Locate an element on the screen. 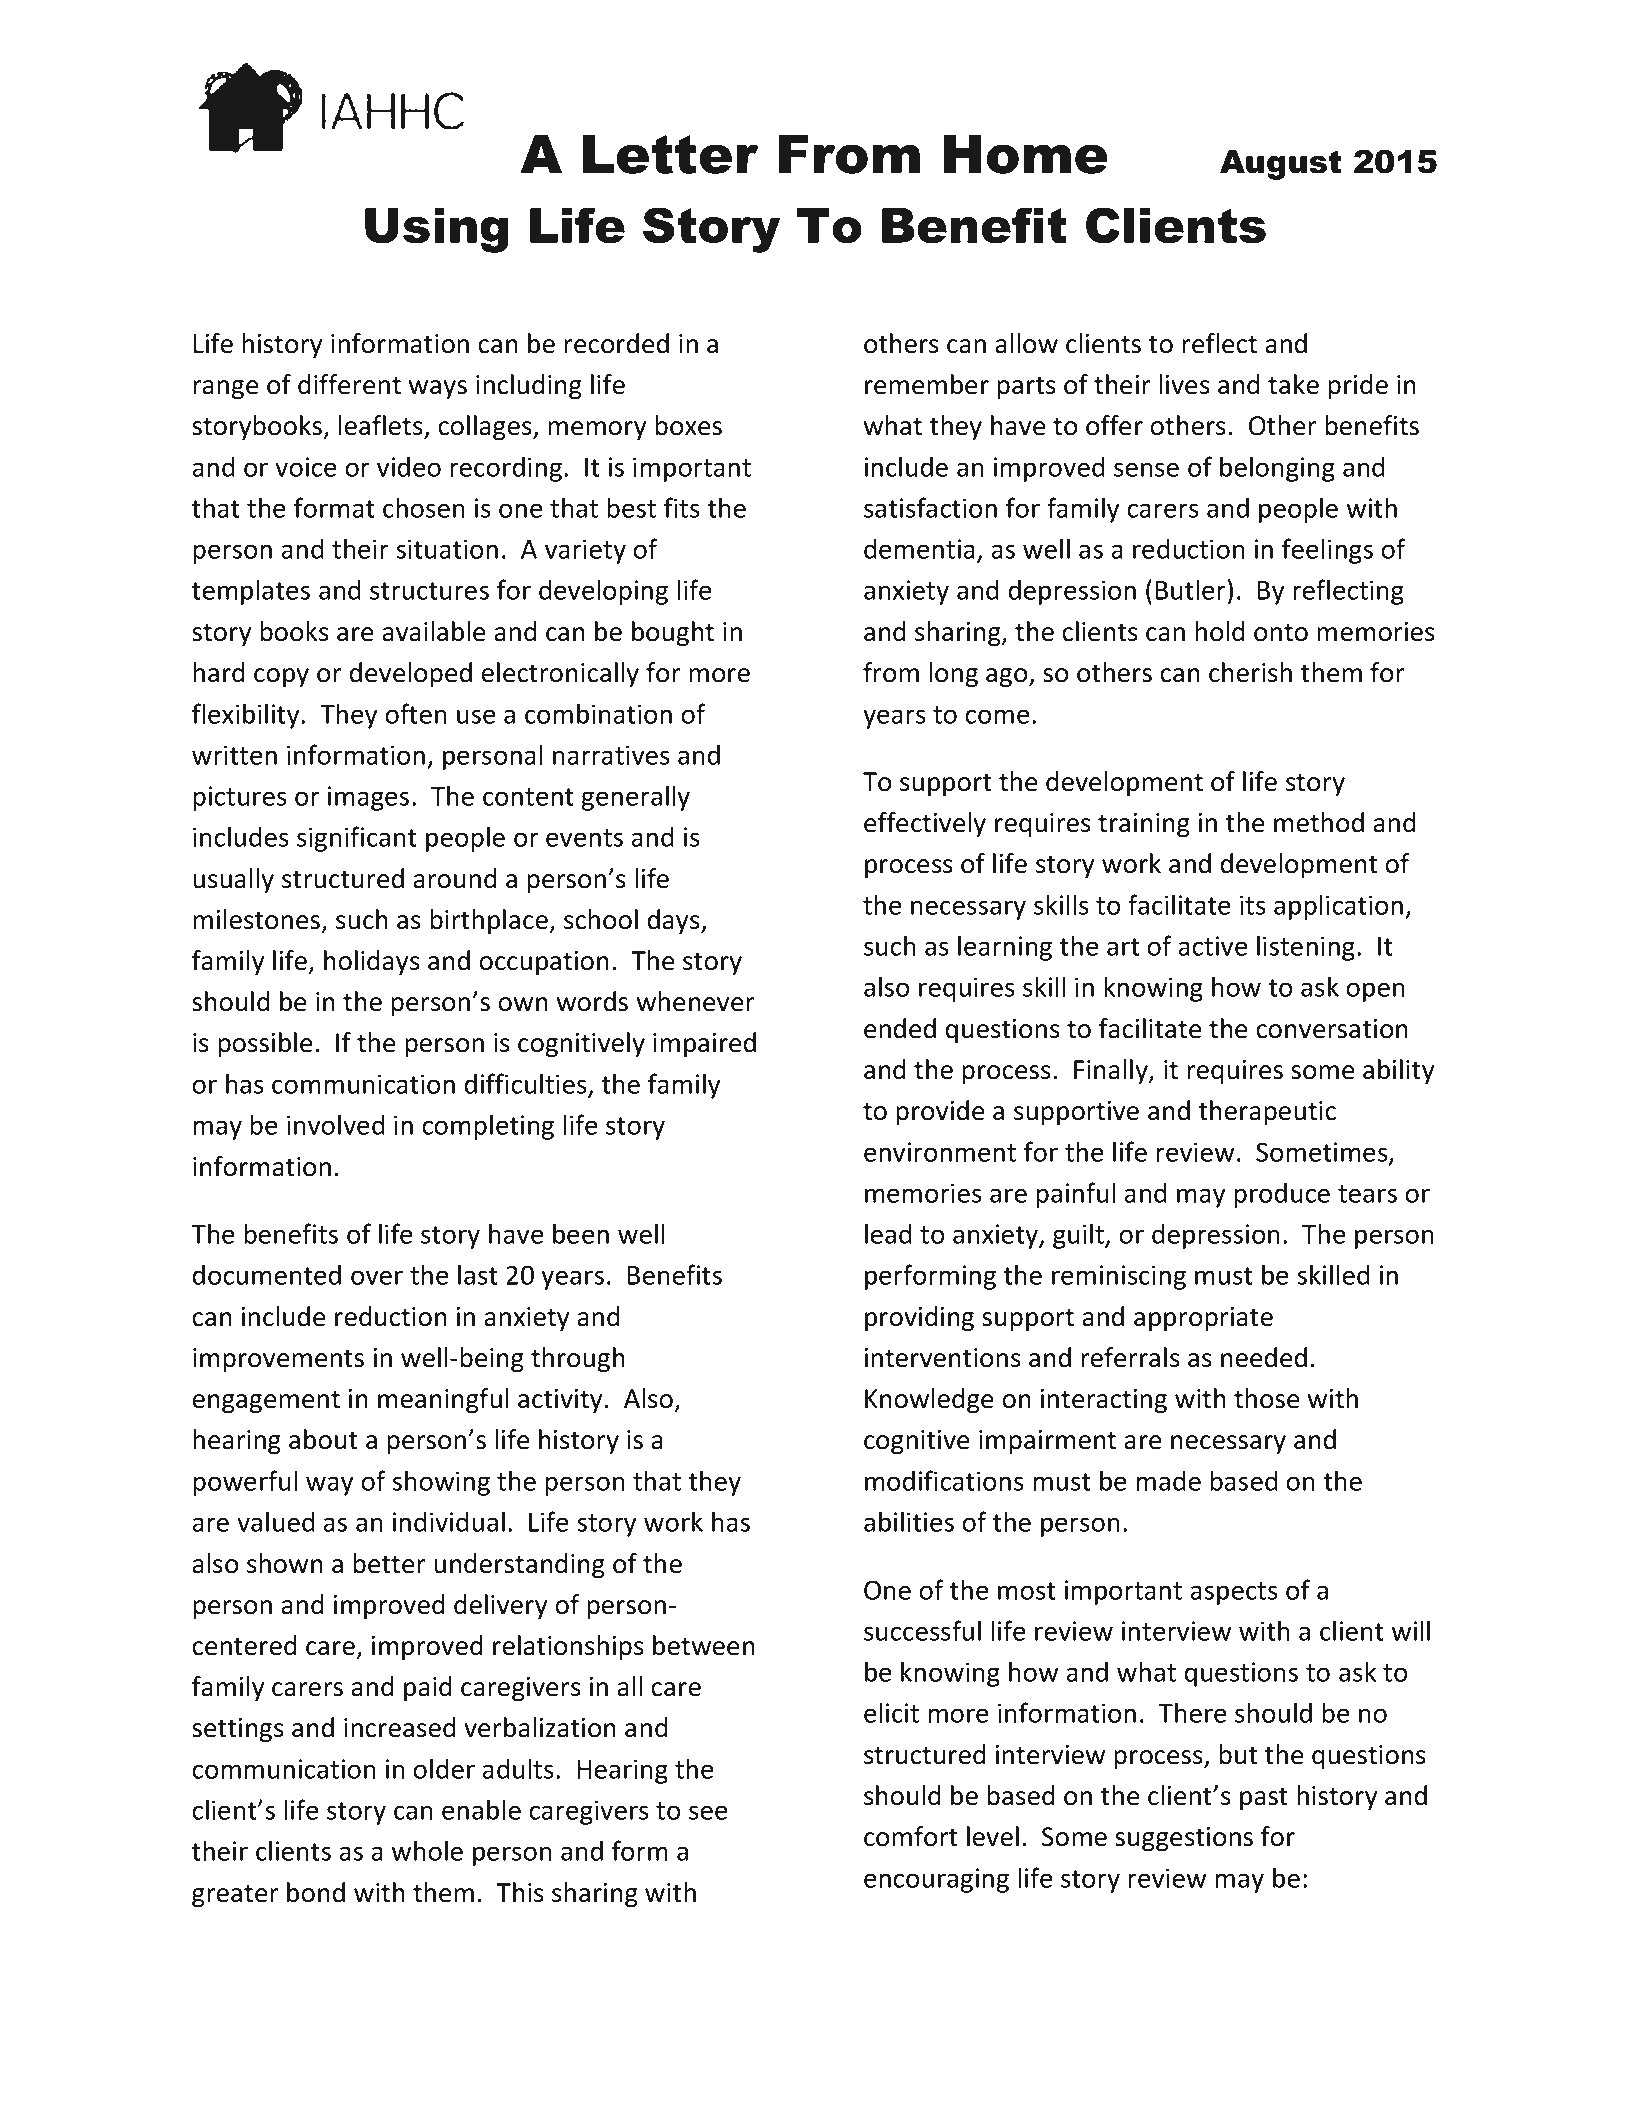 The height and width of the screenshot is (2110, 1630). dementia is located at coordinates (919, 548).
